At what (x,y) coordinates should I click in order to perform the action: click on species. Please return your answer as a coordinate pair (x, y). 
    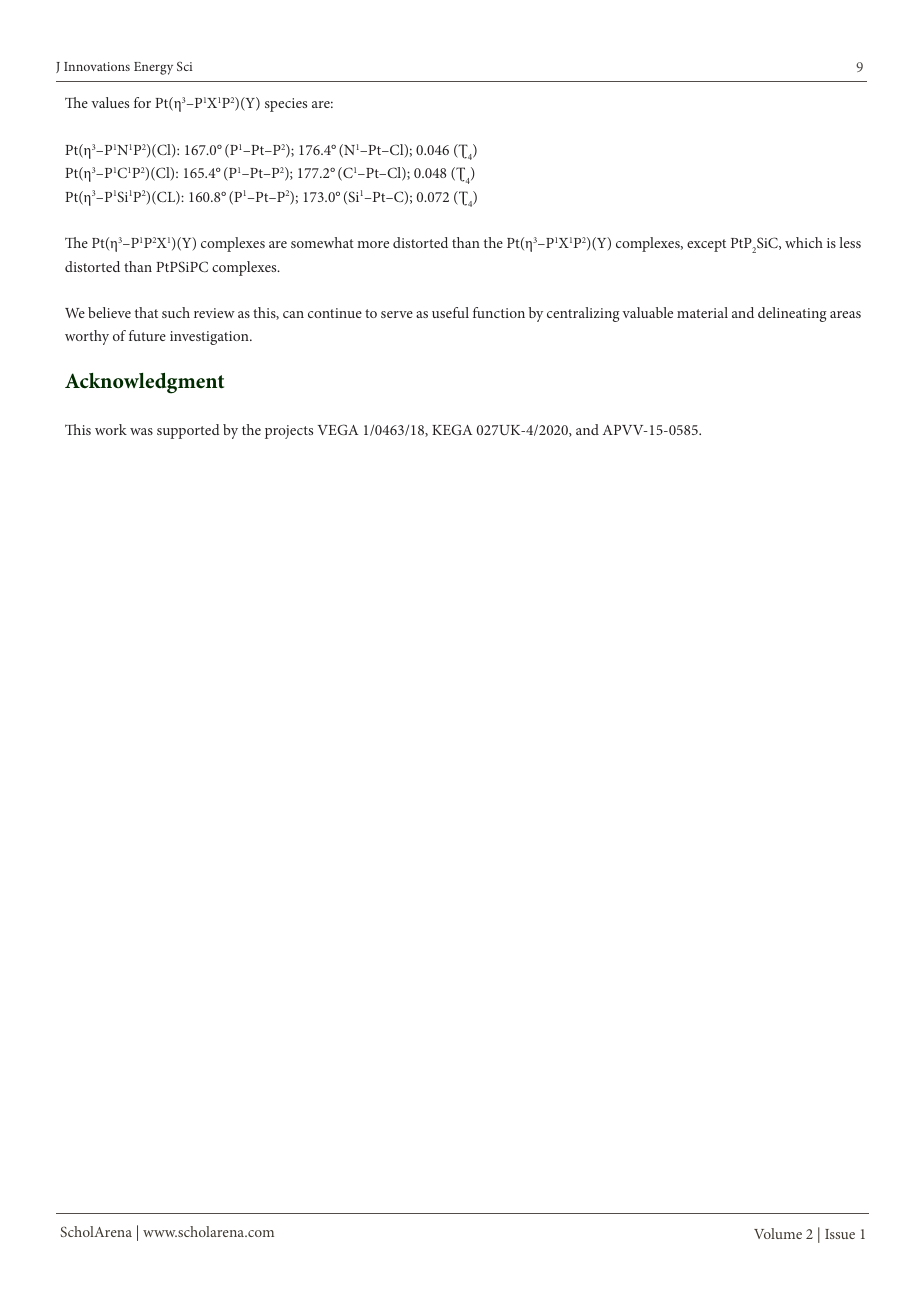
    Looking at the image, I should click on (286, 105).
